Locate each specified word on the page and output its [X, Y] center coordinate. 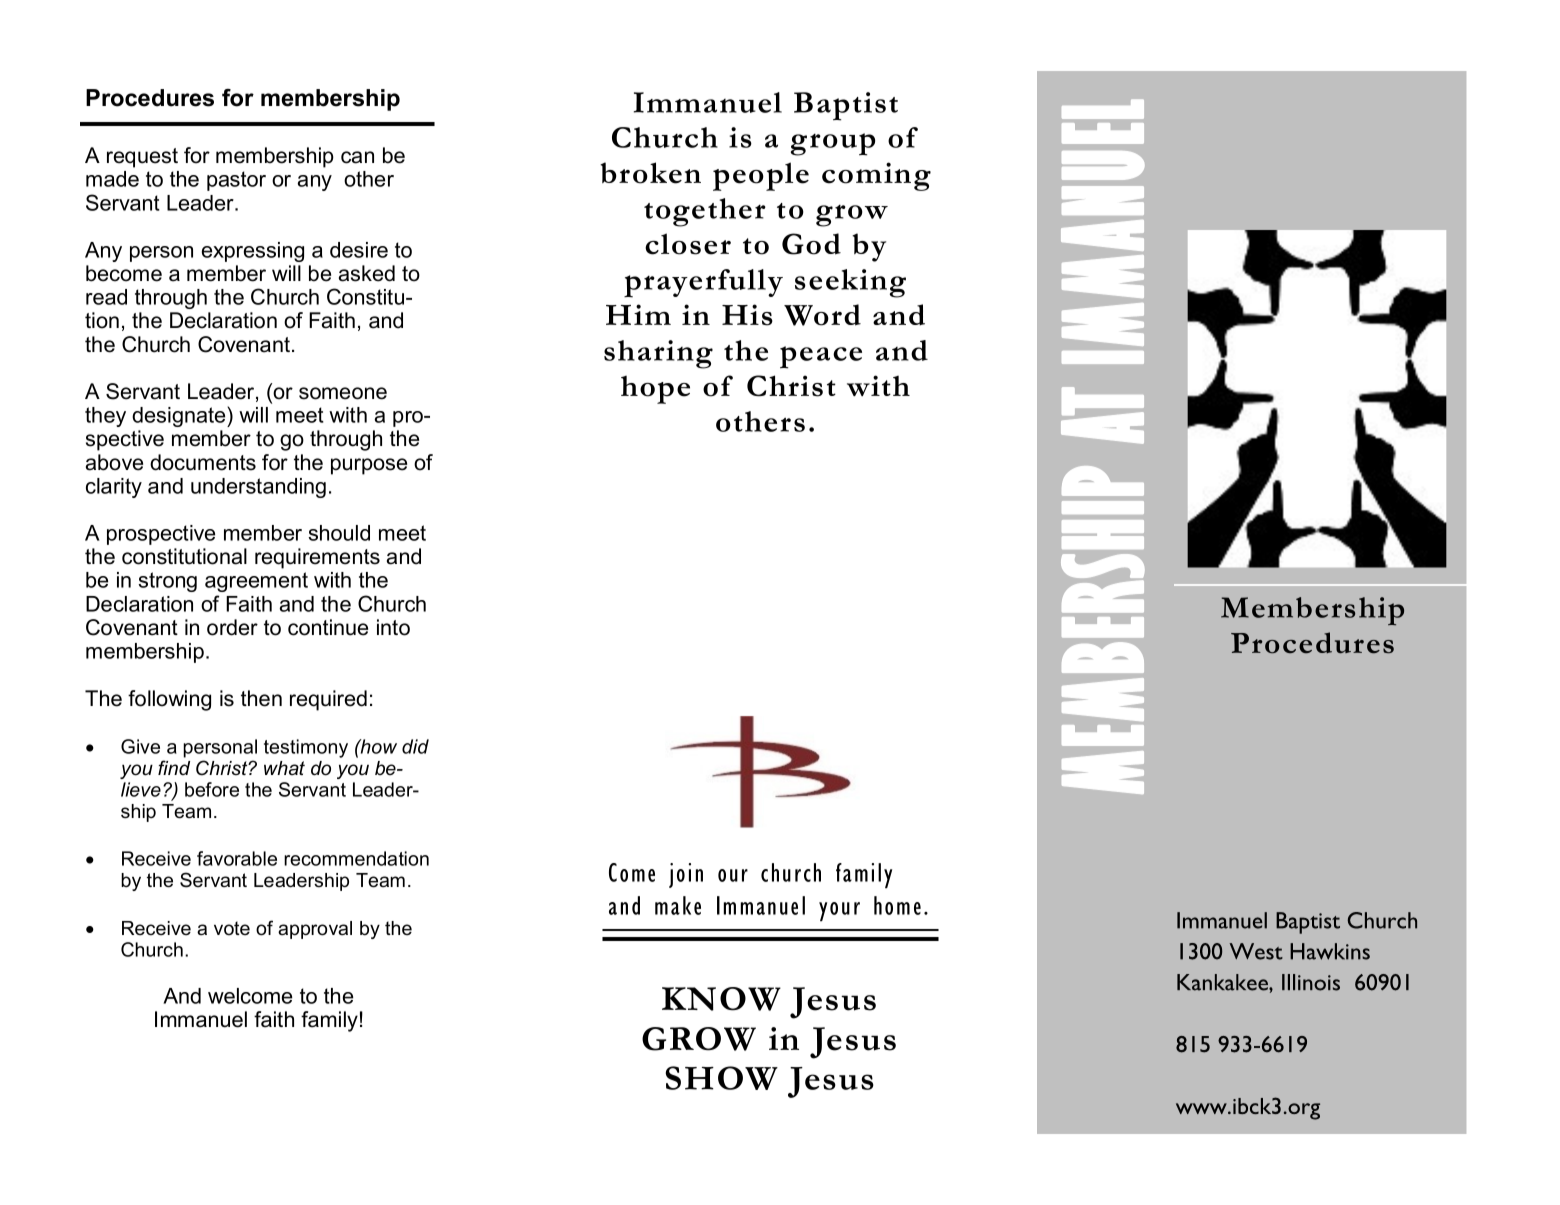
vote [232, 928]
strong [167, 582]
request [142, 158]
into [393, 627]
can [357, 157]
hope [655, 390]
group [833, 144]
